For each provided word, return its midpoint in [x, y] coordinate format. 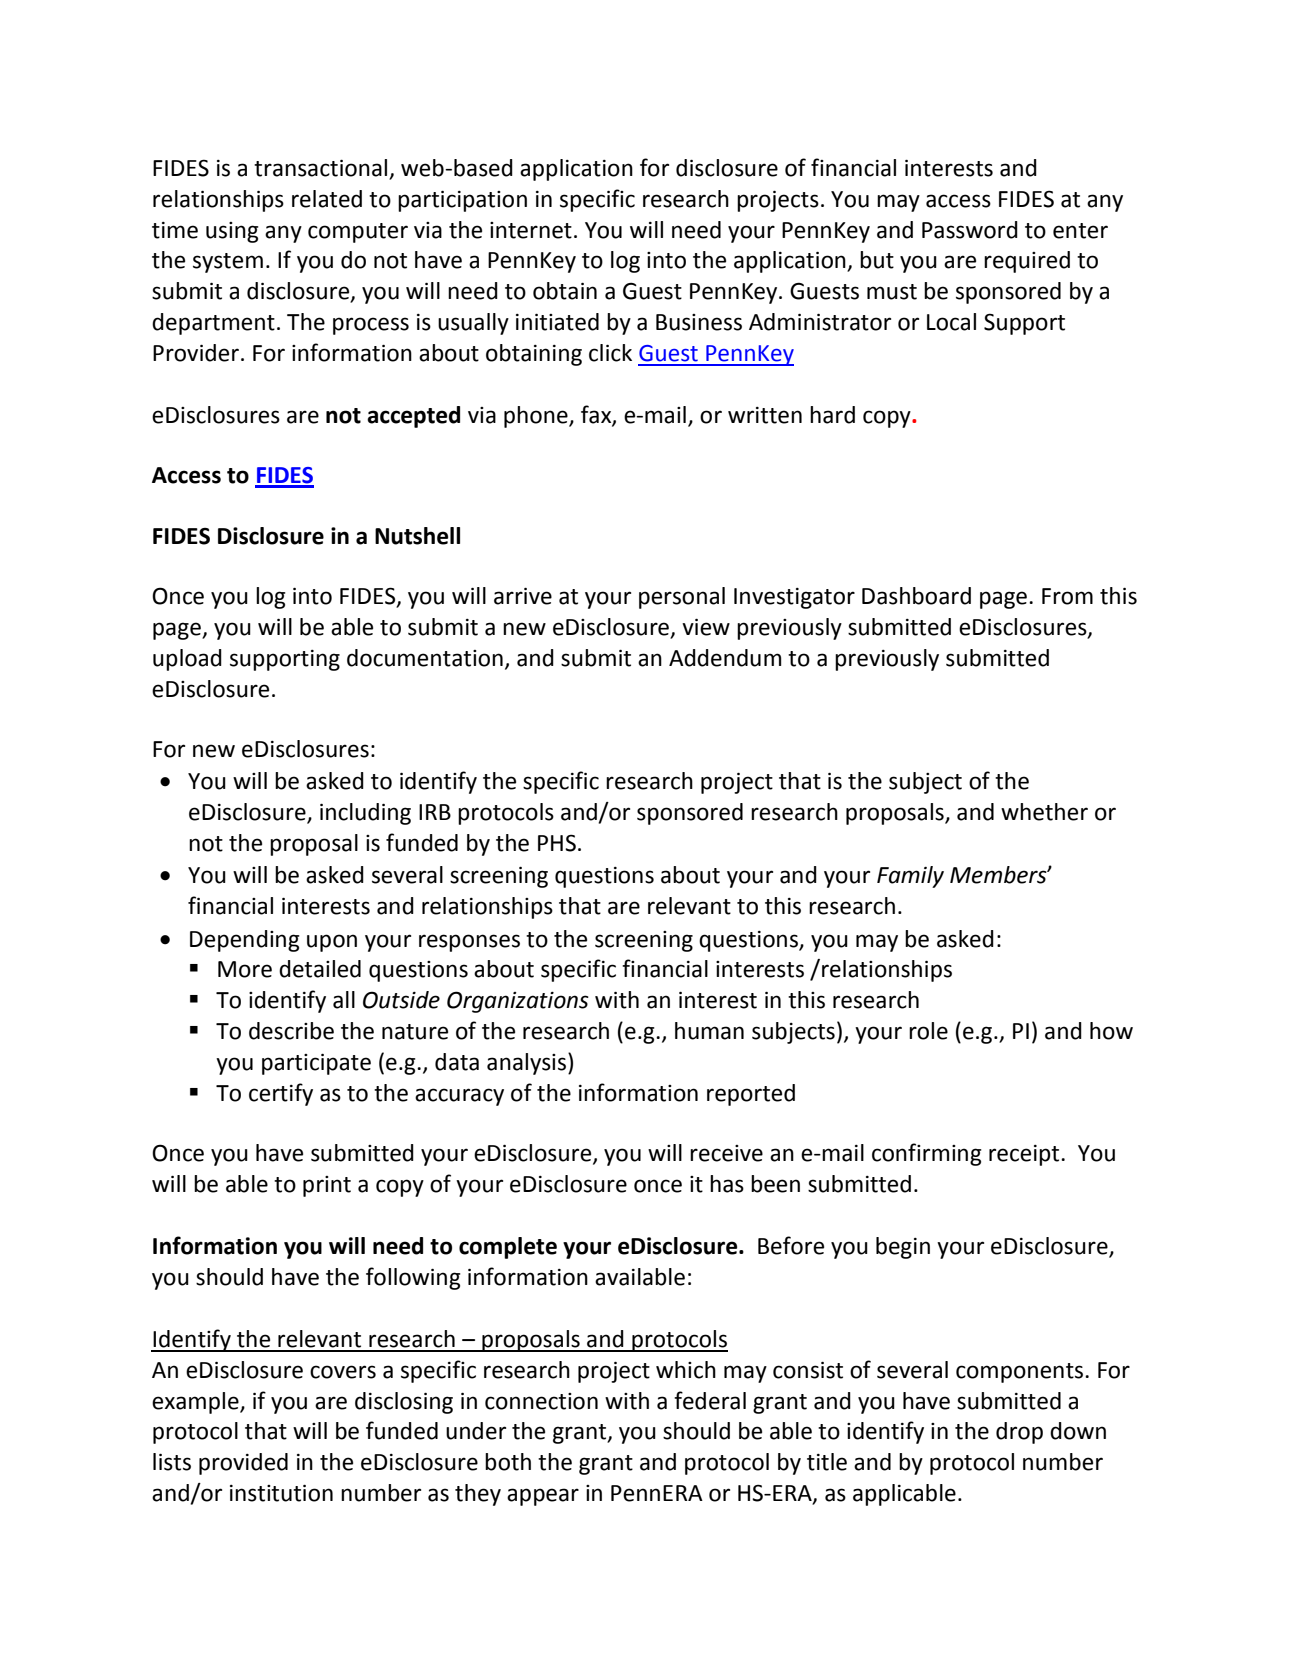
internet [531, 230]
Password [970, 230]
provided [243, 1464]
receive [726, 1153]
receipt [1025, 1155]
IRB [435, 812]
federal [710, 1400]
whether [1044, 812]
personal [682, 598]
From [1067, 596]
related [327, 199]
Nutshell [417, 536]
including [365, 814]
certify [281, 1094]
